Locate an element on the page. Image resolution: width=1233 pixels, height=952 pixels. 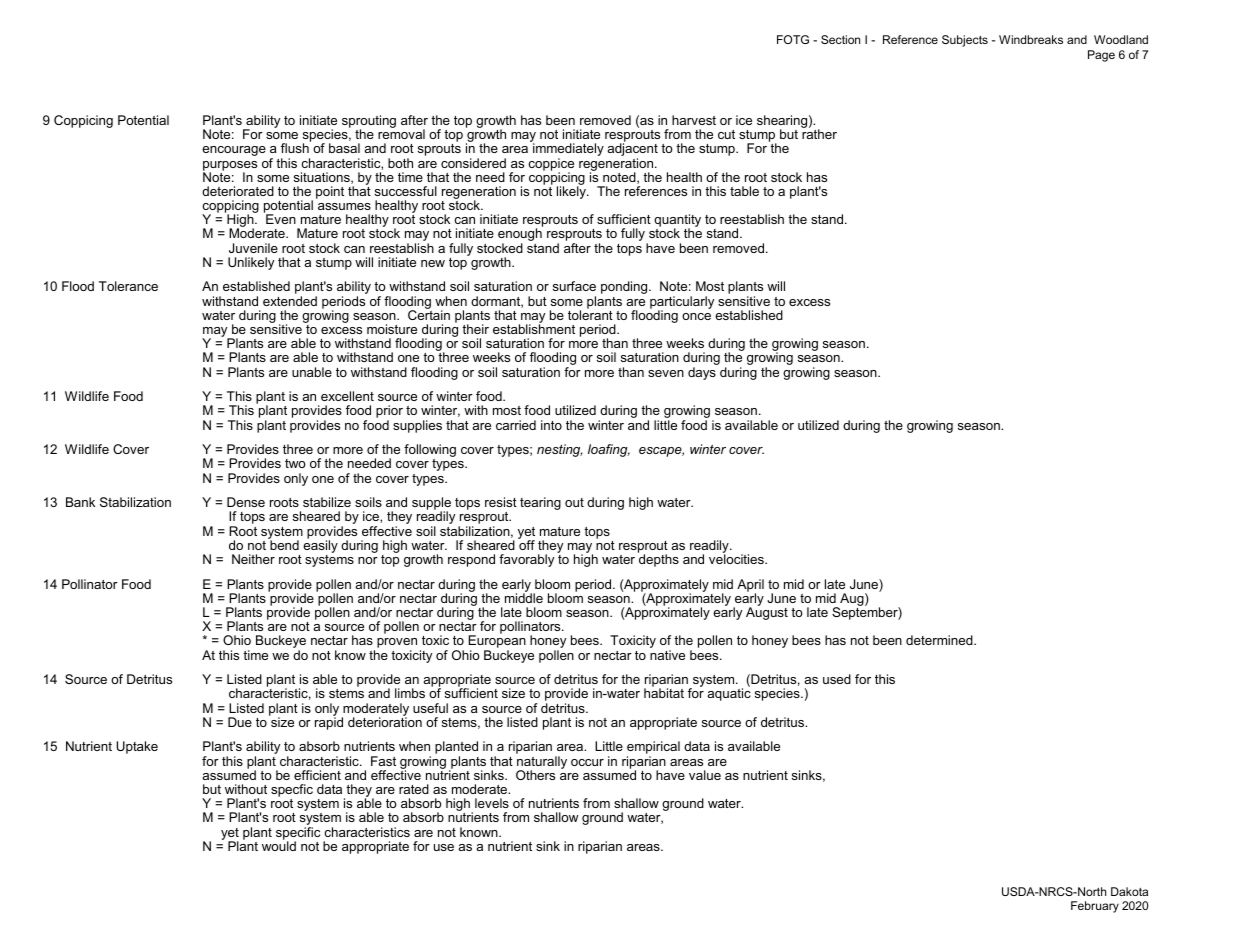
Windbreaks is located at coordinates (1031, 39).
